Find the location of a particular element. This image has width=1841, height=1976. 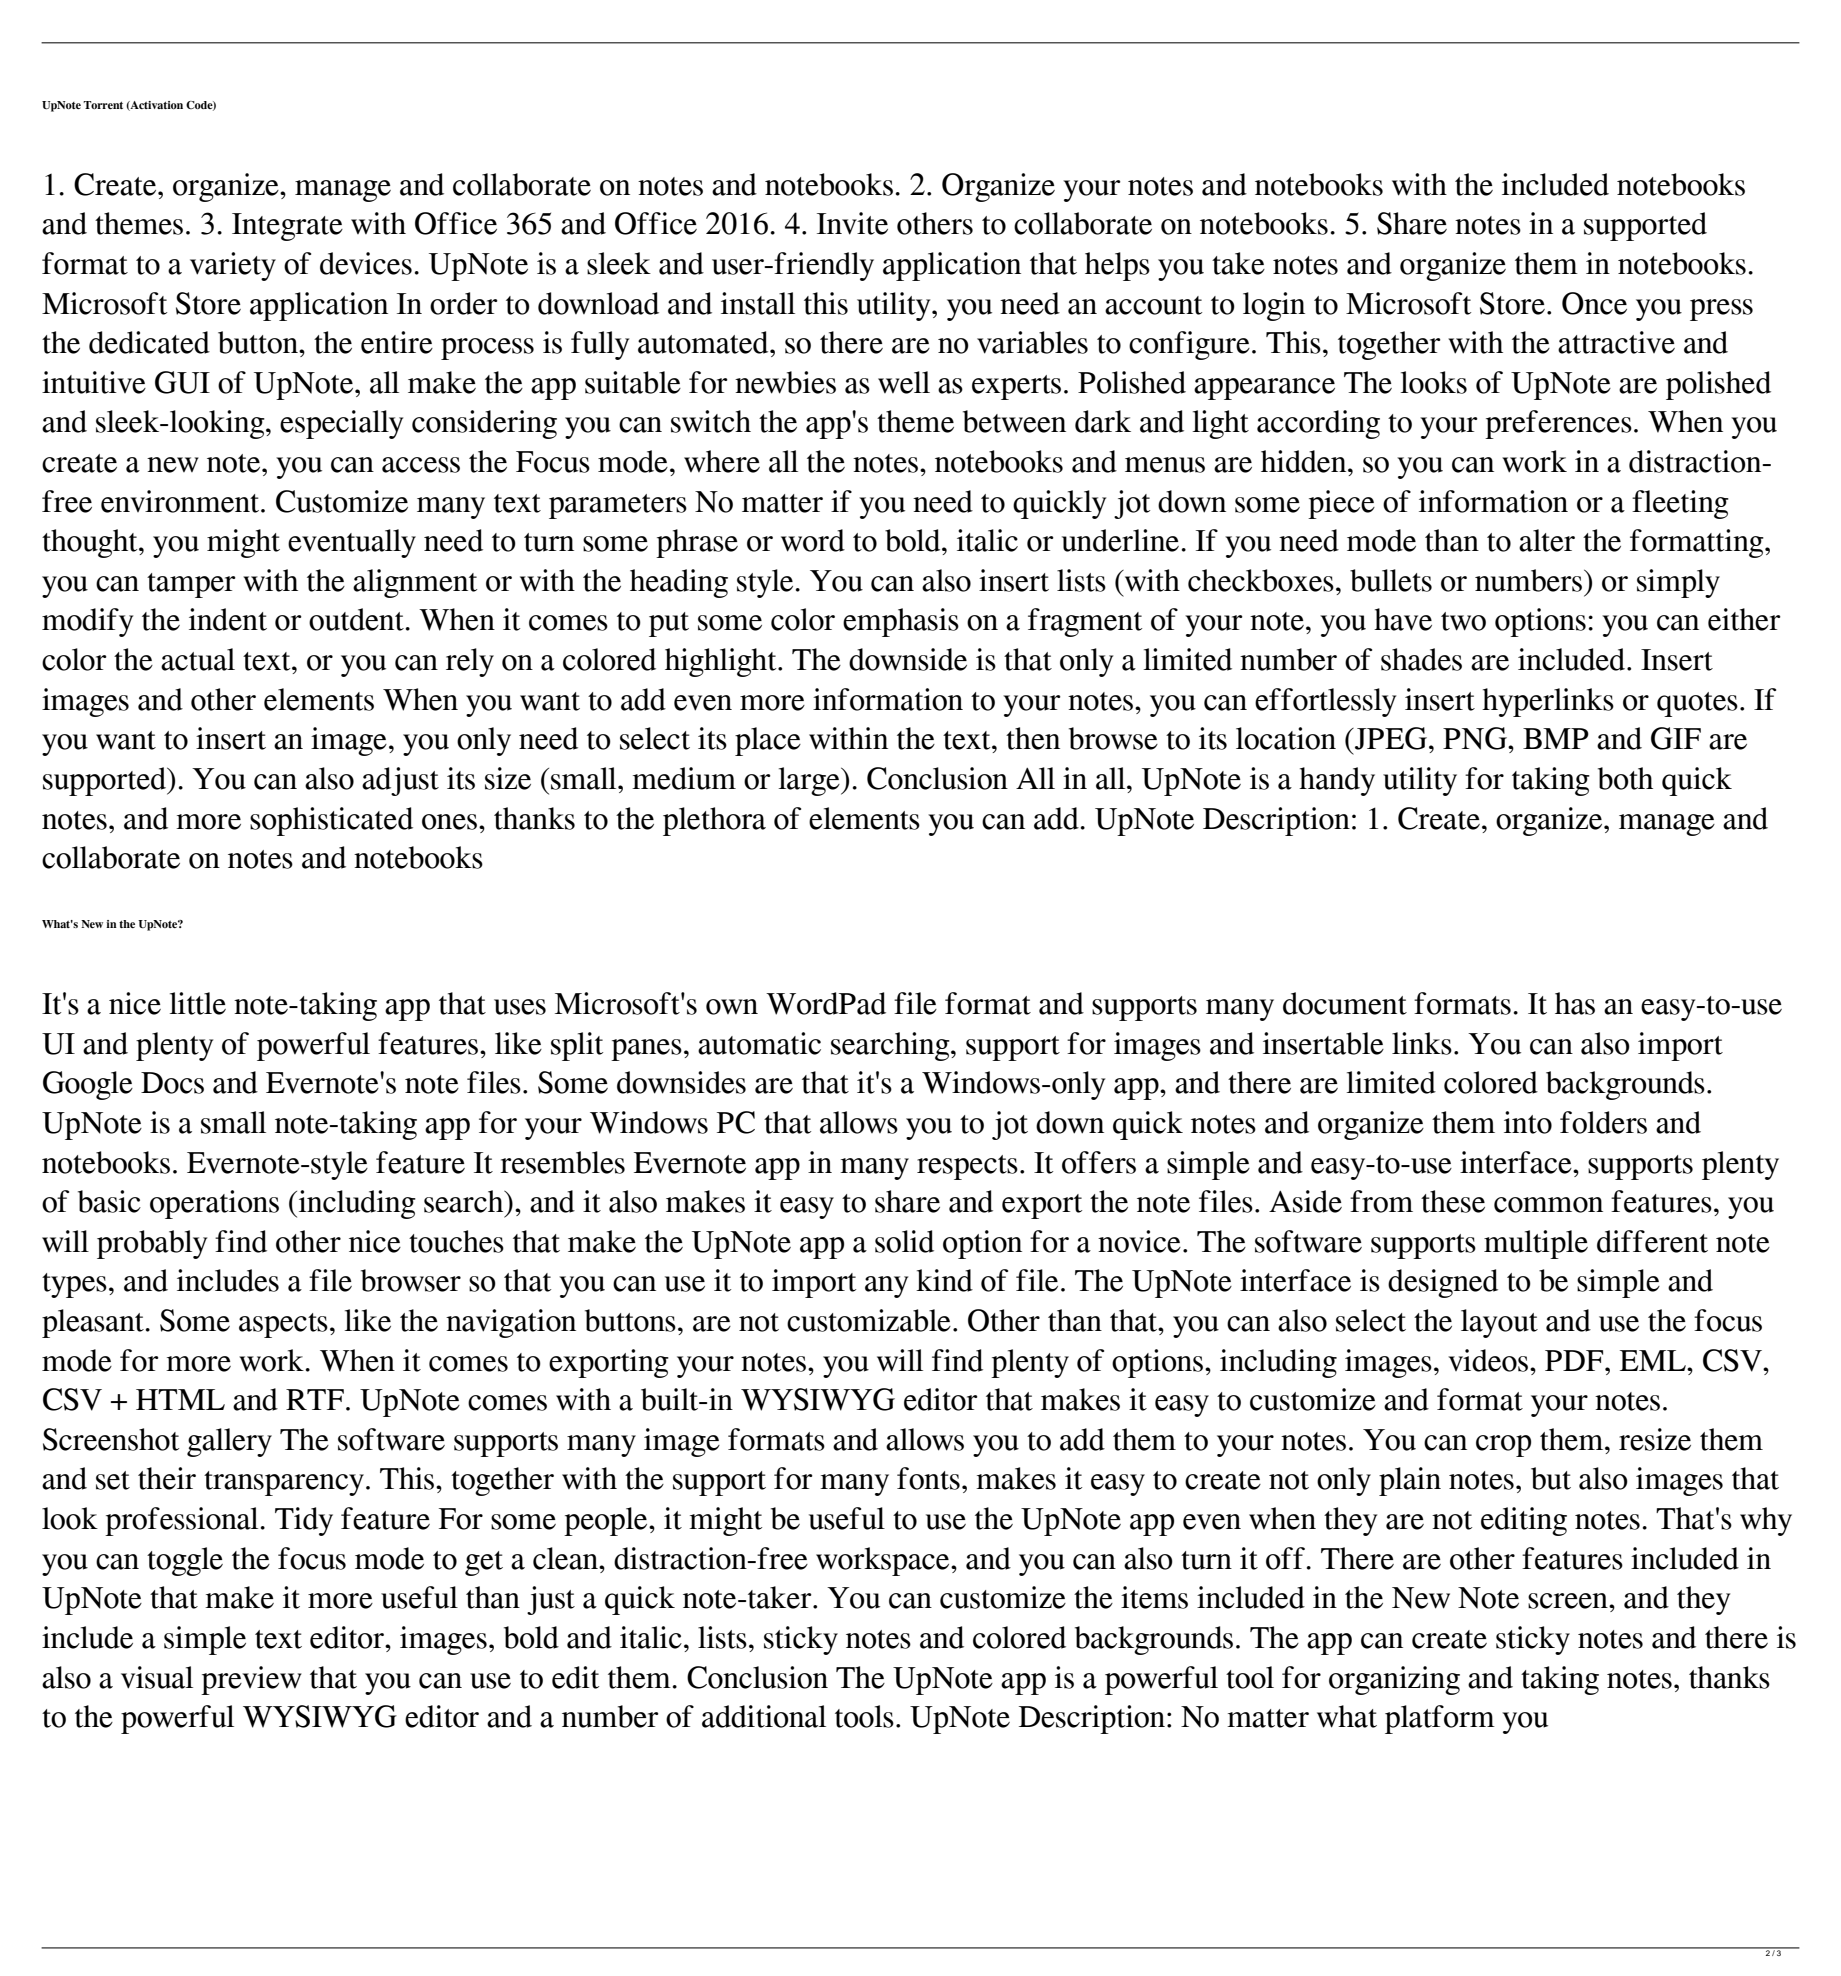

both is located at coordinates (1625, 778).
